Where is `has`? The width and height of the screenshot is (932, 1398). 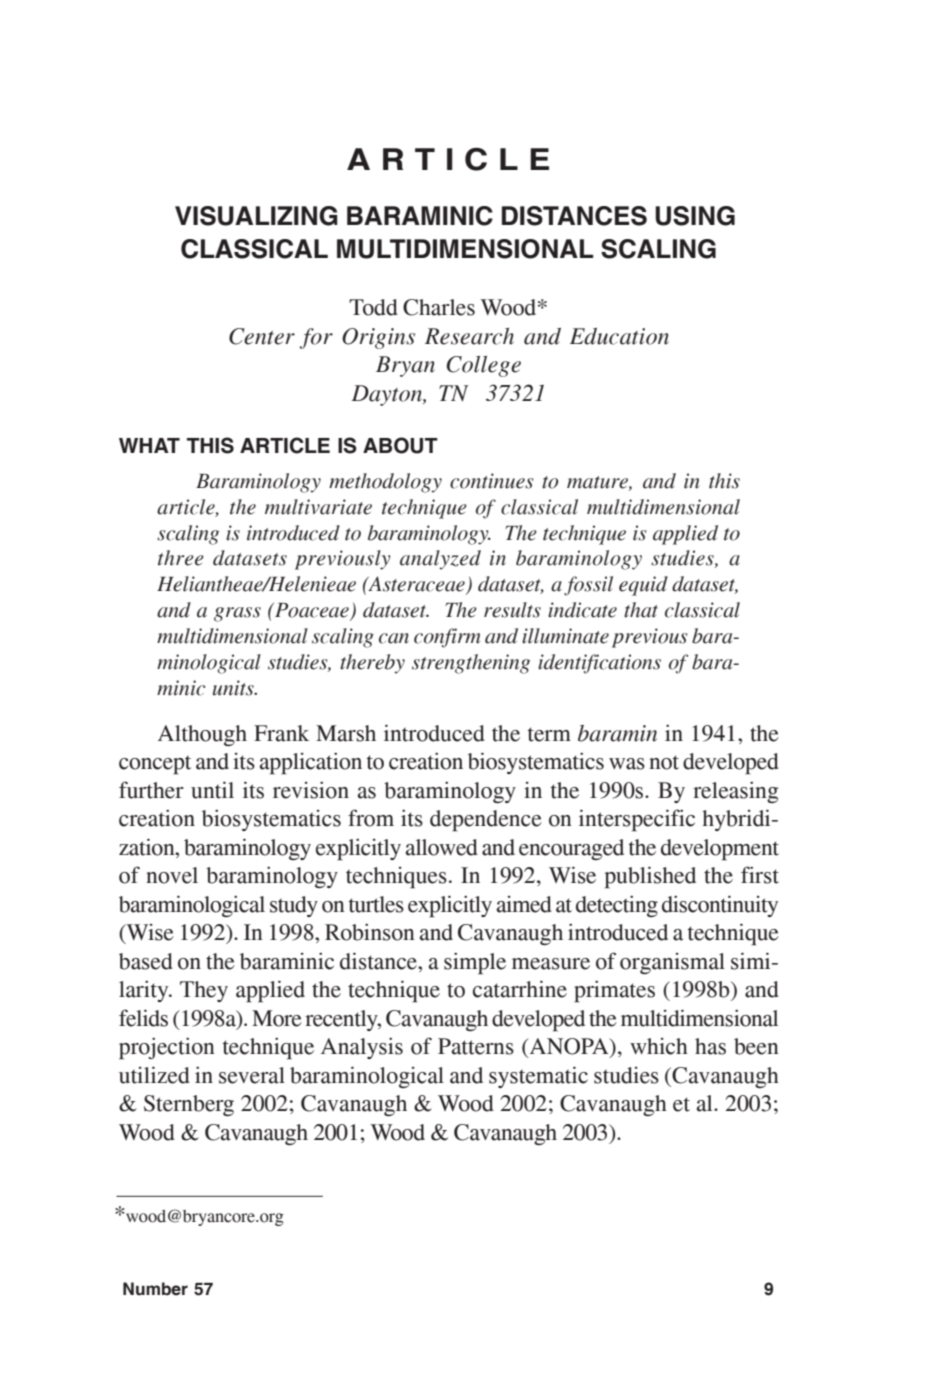 has is located at coordinates (710, 1046).
